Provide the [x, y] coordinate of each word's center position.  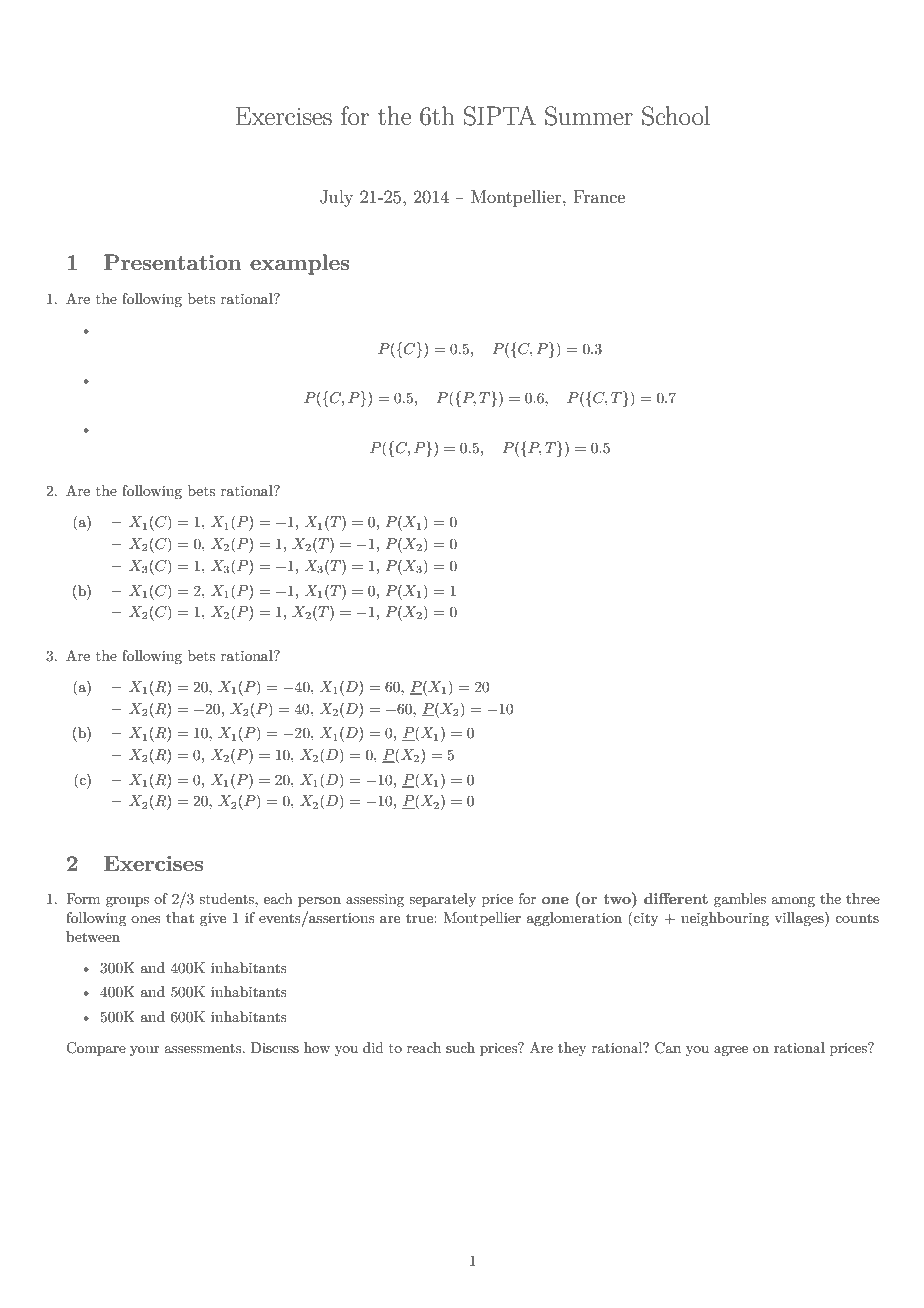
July [336, 198]
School [676, 116]
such [460, 1047]
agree [731, 1051]
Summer [589, 116]
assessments [204, 1048]
